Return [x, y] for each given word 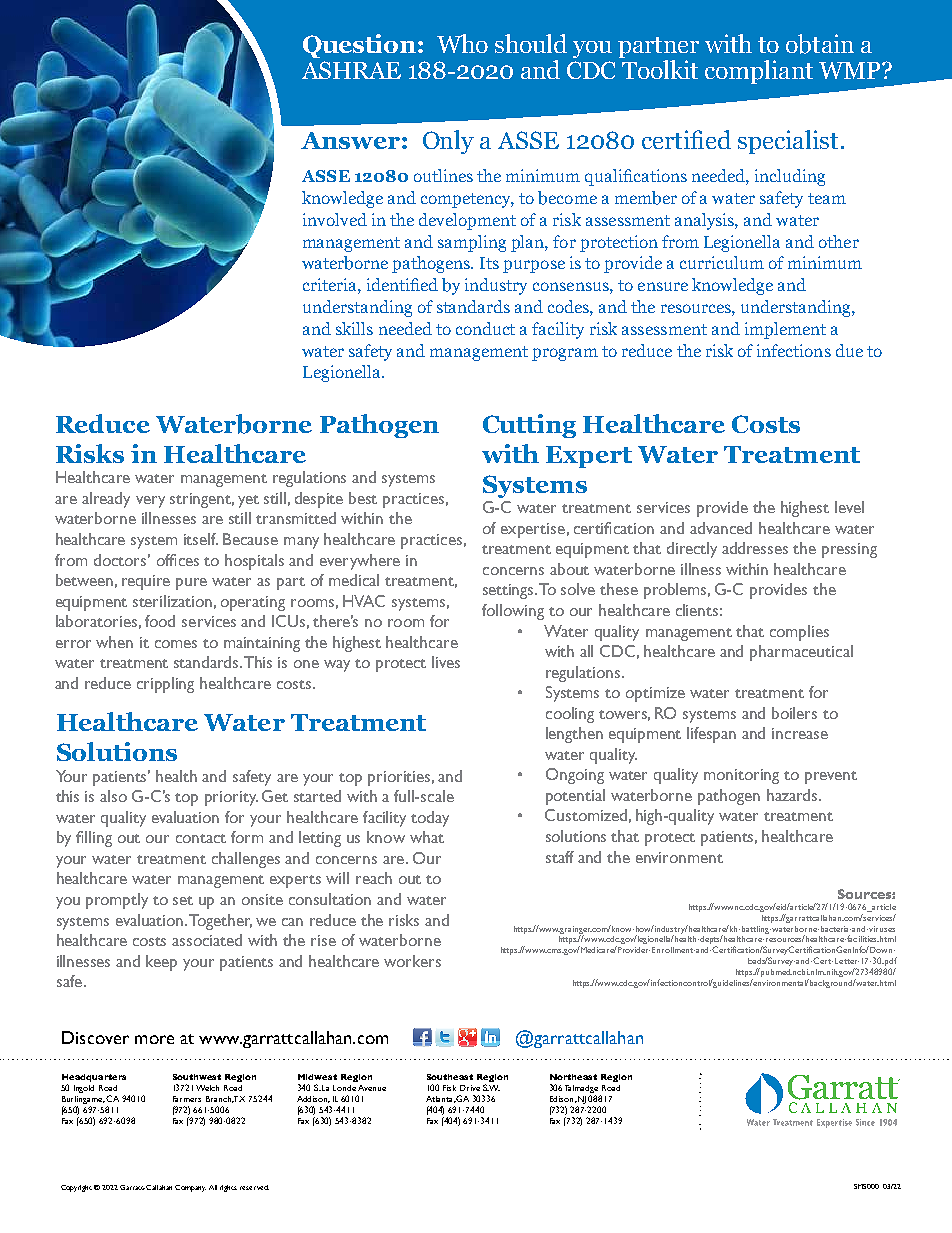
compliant [759, 72]
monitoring [741, 776]
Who [462, 43]
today [430, 819]
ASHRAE [351, 70]
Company [190, 1188]
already [106, 500]
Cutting [529, 426]
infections [794, 350]
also [113, 796]
